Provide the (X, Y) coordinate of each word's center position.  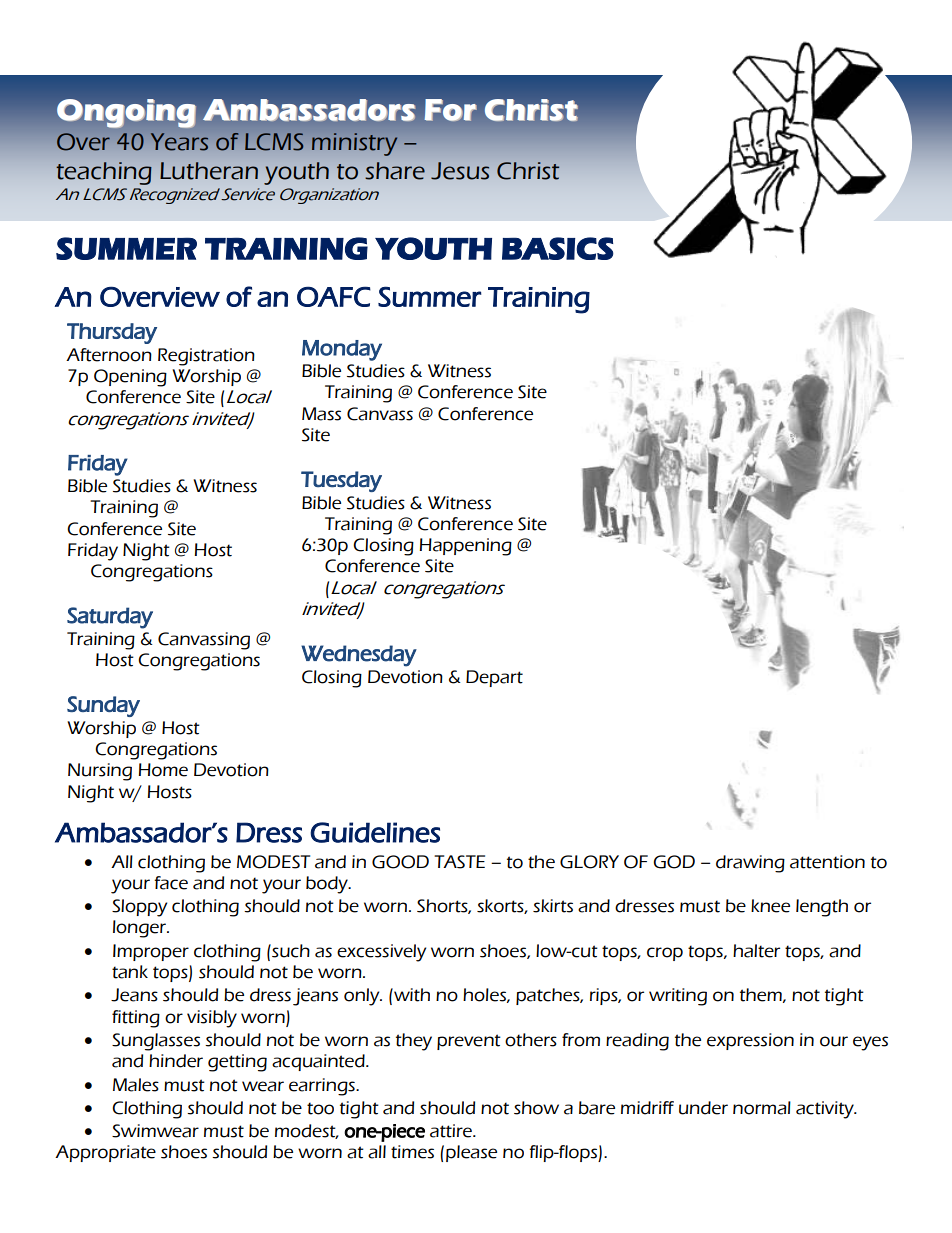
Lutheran (209, 171)
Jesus (460, 171)
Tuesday (341, 481)
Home (163, 770)
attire (452, 1131)
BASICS (558, 248)
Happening (466, 547)
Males (136, 1085)
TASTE (459, 862)
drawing (750, 864)
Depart (494, 678)
